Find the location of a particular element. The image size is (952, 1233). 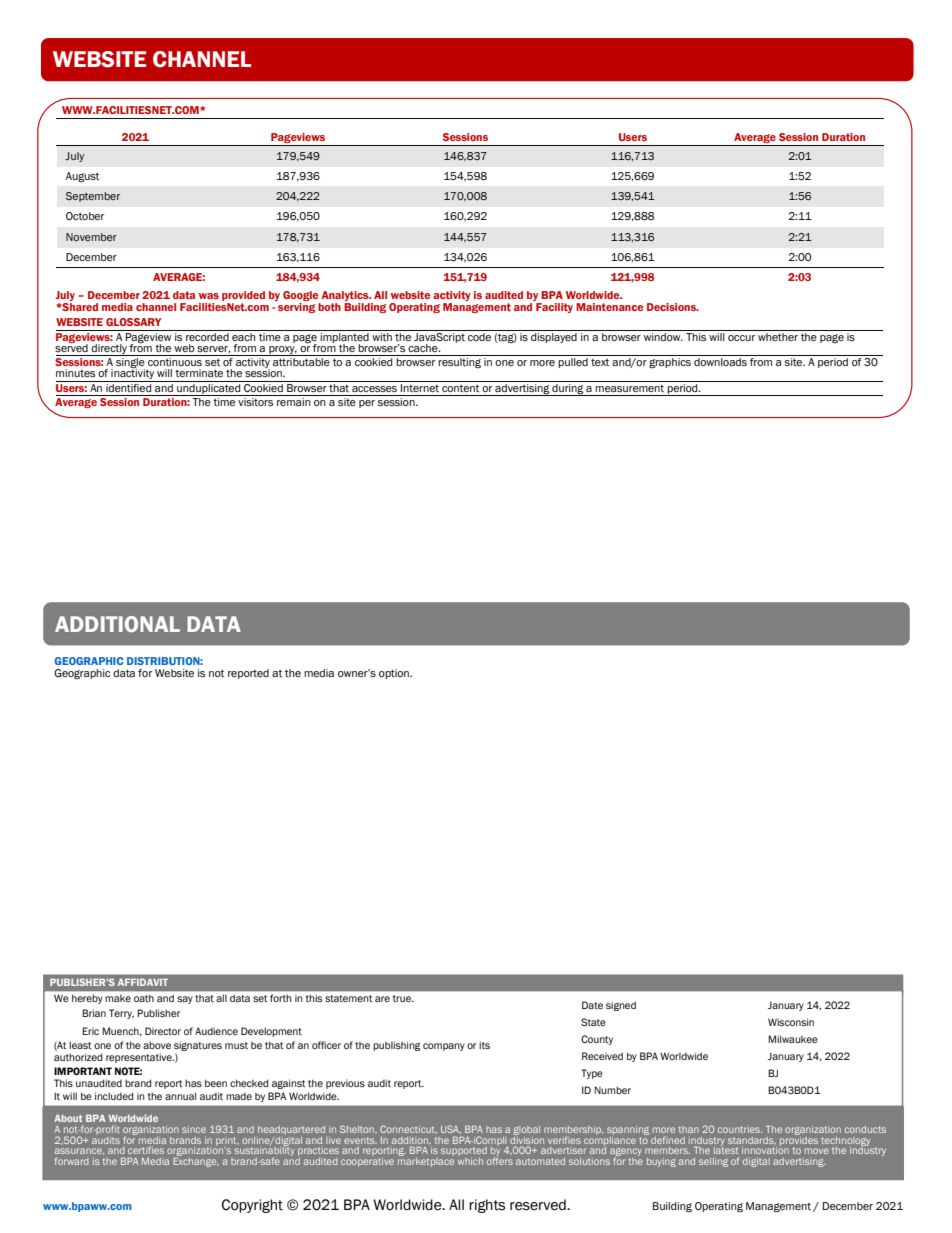

true is located at coordinates (403, 998).
